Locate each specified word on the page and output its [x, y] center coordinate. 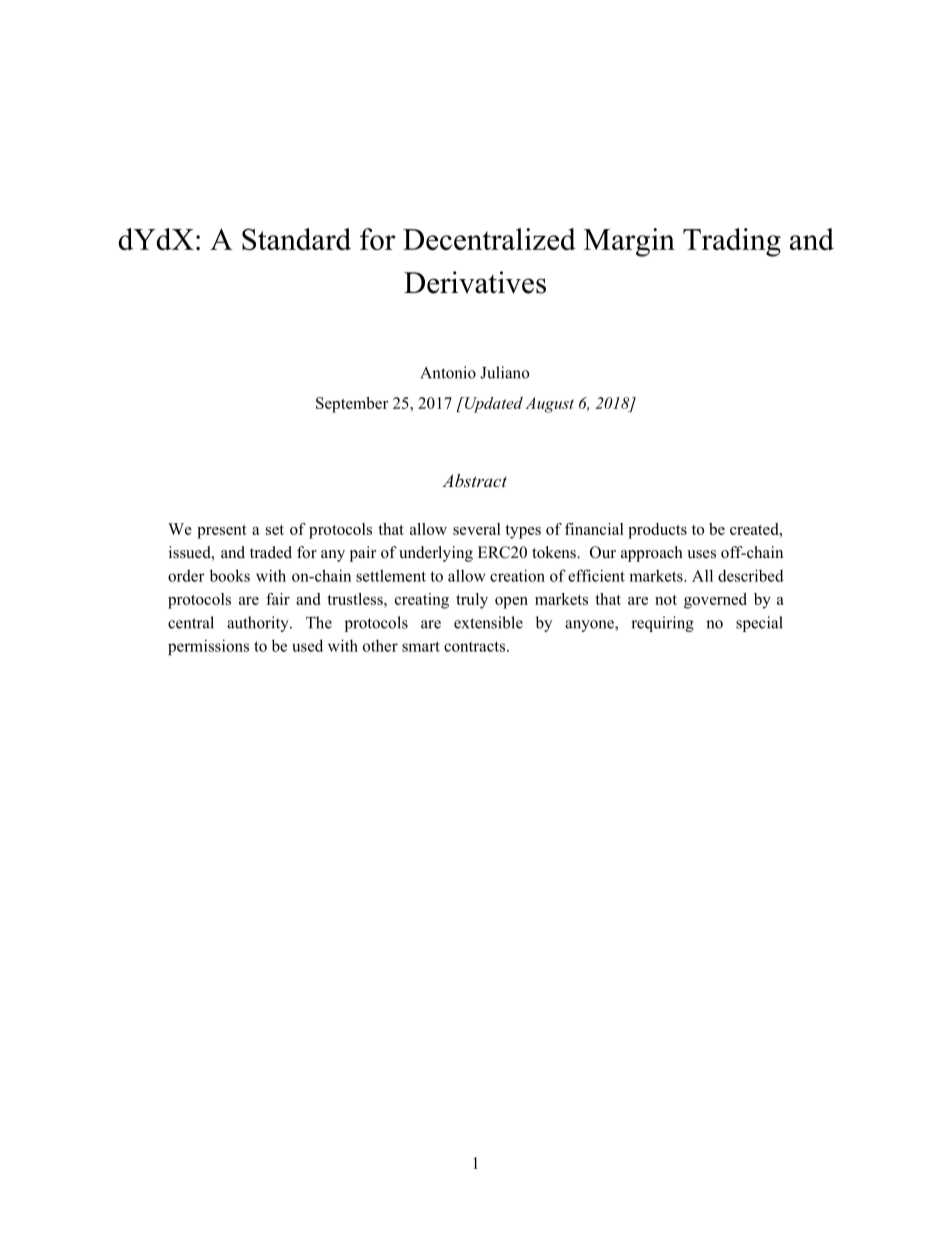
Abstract [474, 480]
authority [259, 624]
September [352, 405]
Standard [296, 239]
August [550, 405]
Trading [732, 242]
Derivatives [475, 282]
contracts [476, 646]
